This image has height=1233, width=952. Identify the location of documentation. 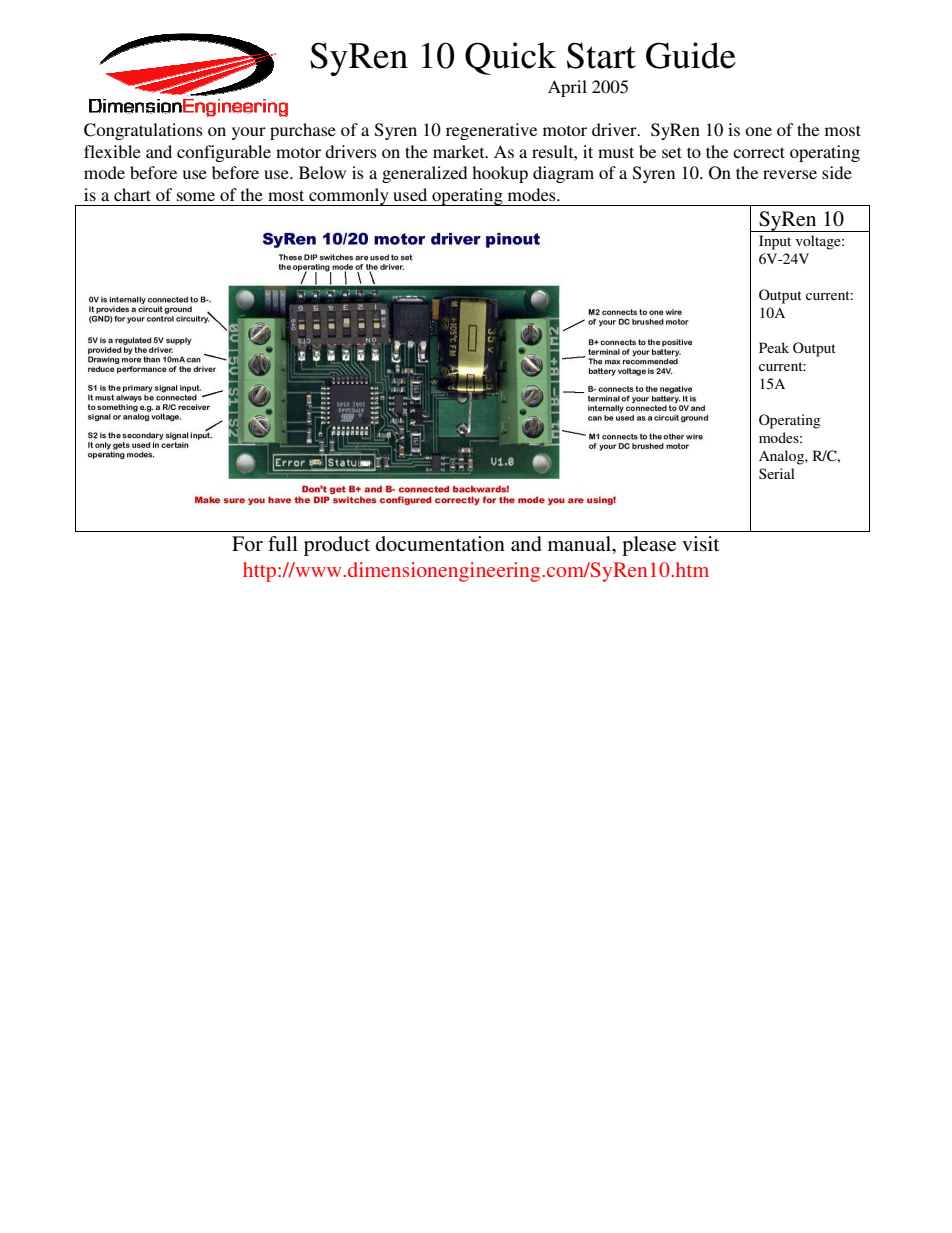
(440, 544).
